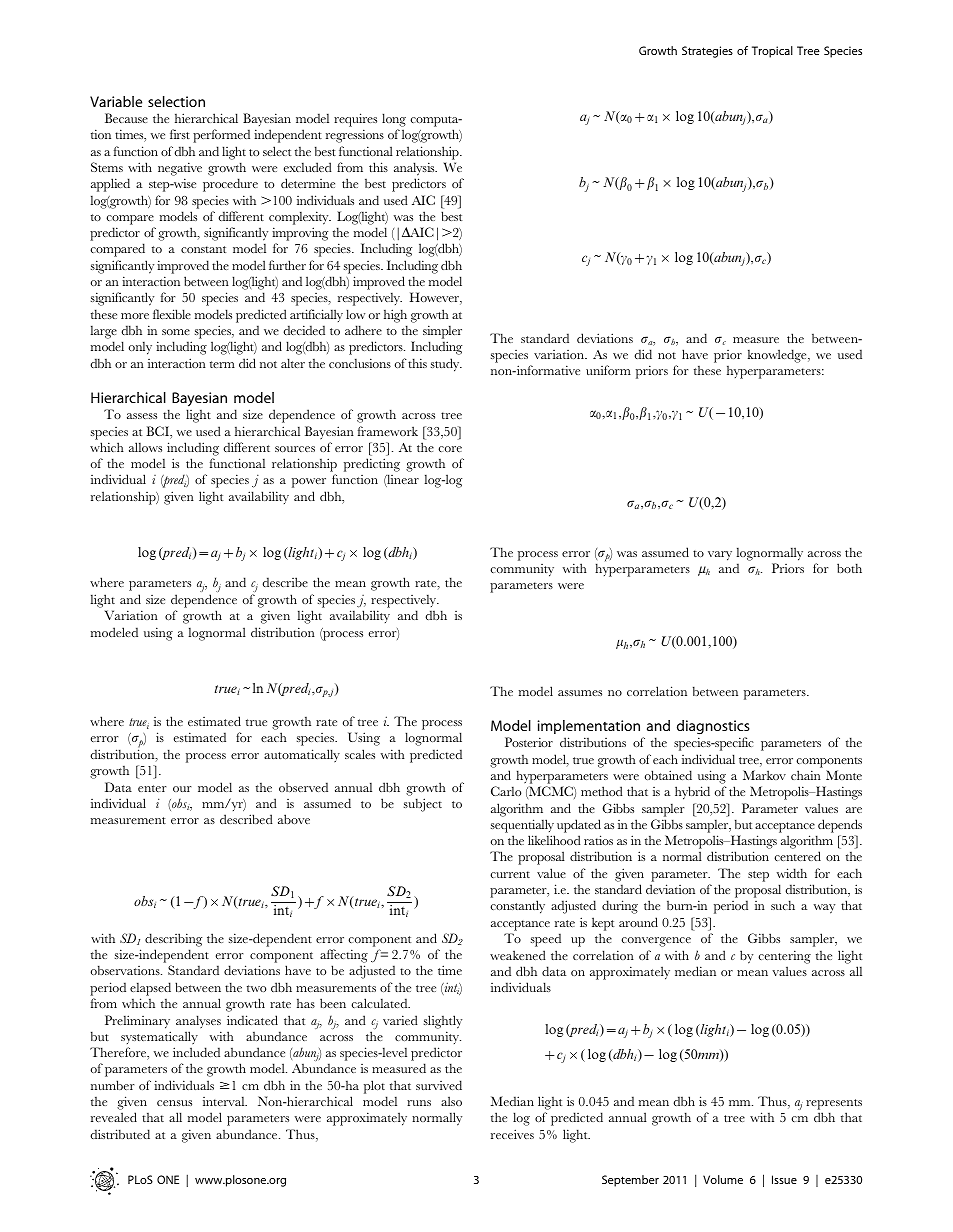  I want to click on Issue, so click(784, 1179).
